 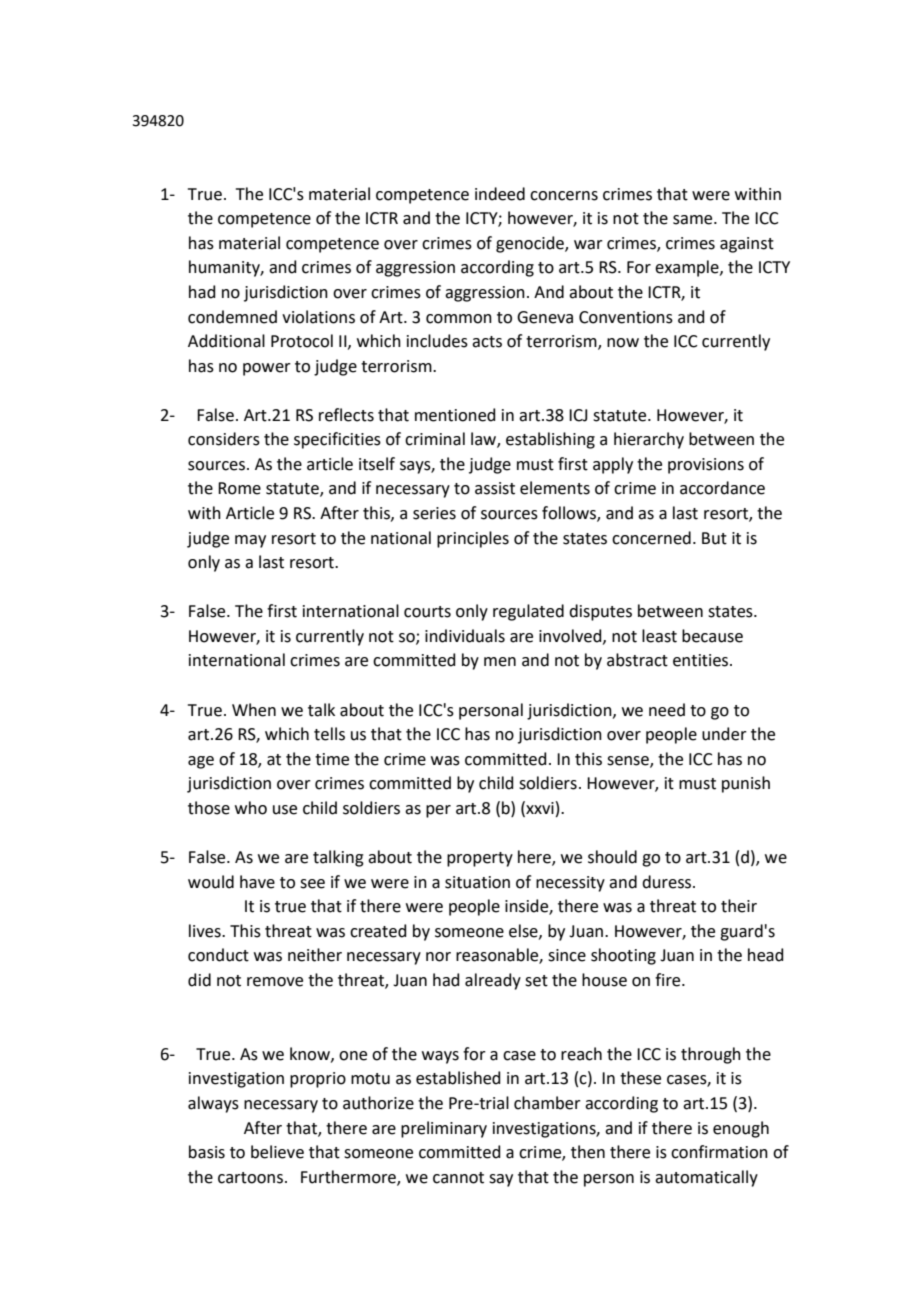 I want to click on But, so click(x=714, y=538).
